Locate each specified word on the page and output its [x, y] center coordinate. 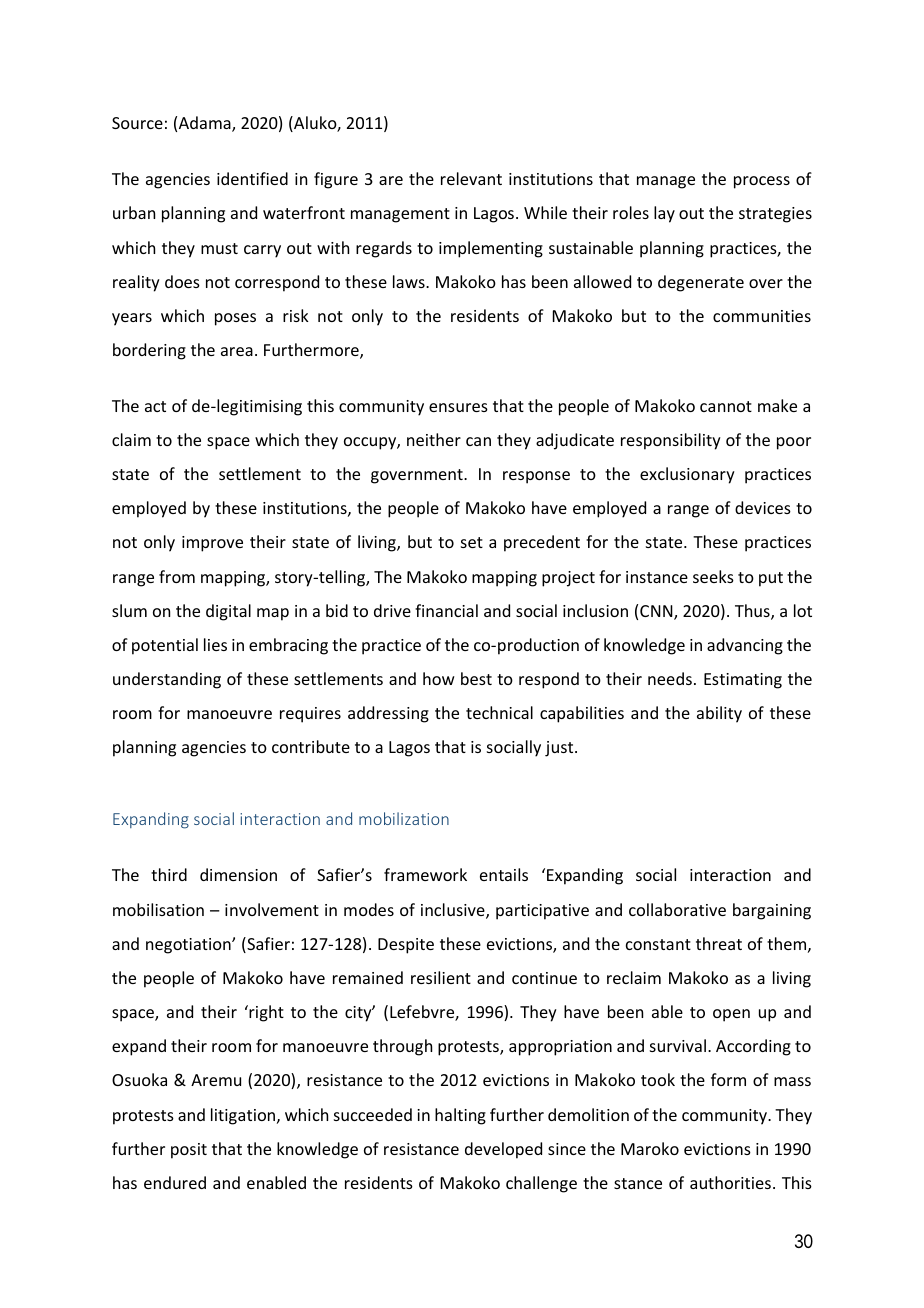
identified [252, 178]
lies [215, 644]
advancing [745, 646]
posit [189, 1151]
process [762, 182]
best [476, 678]
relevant [471, 178]
